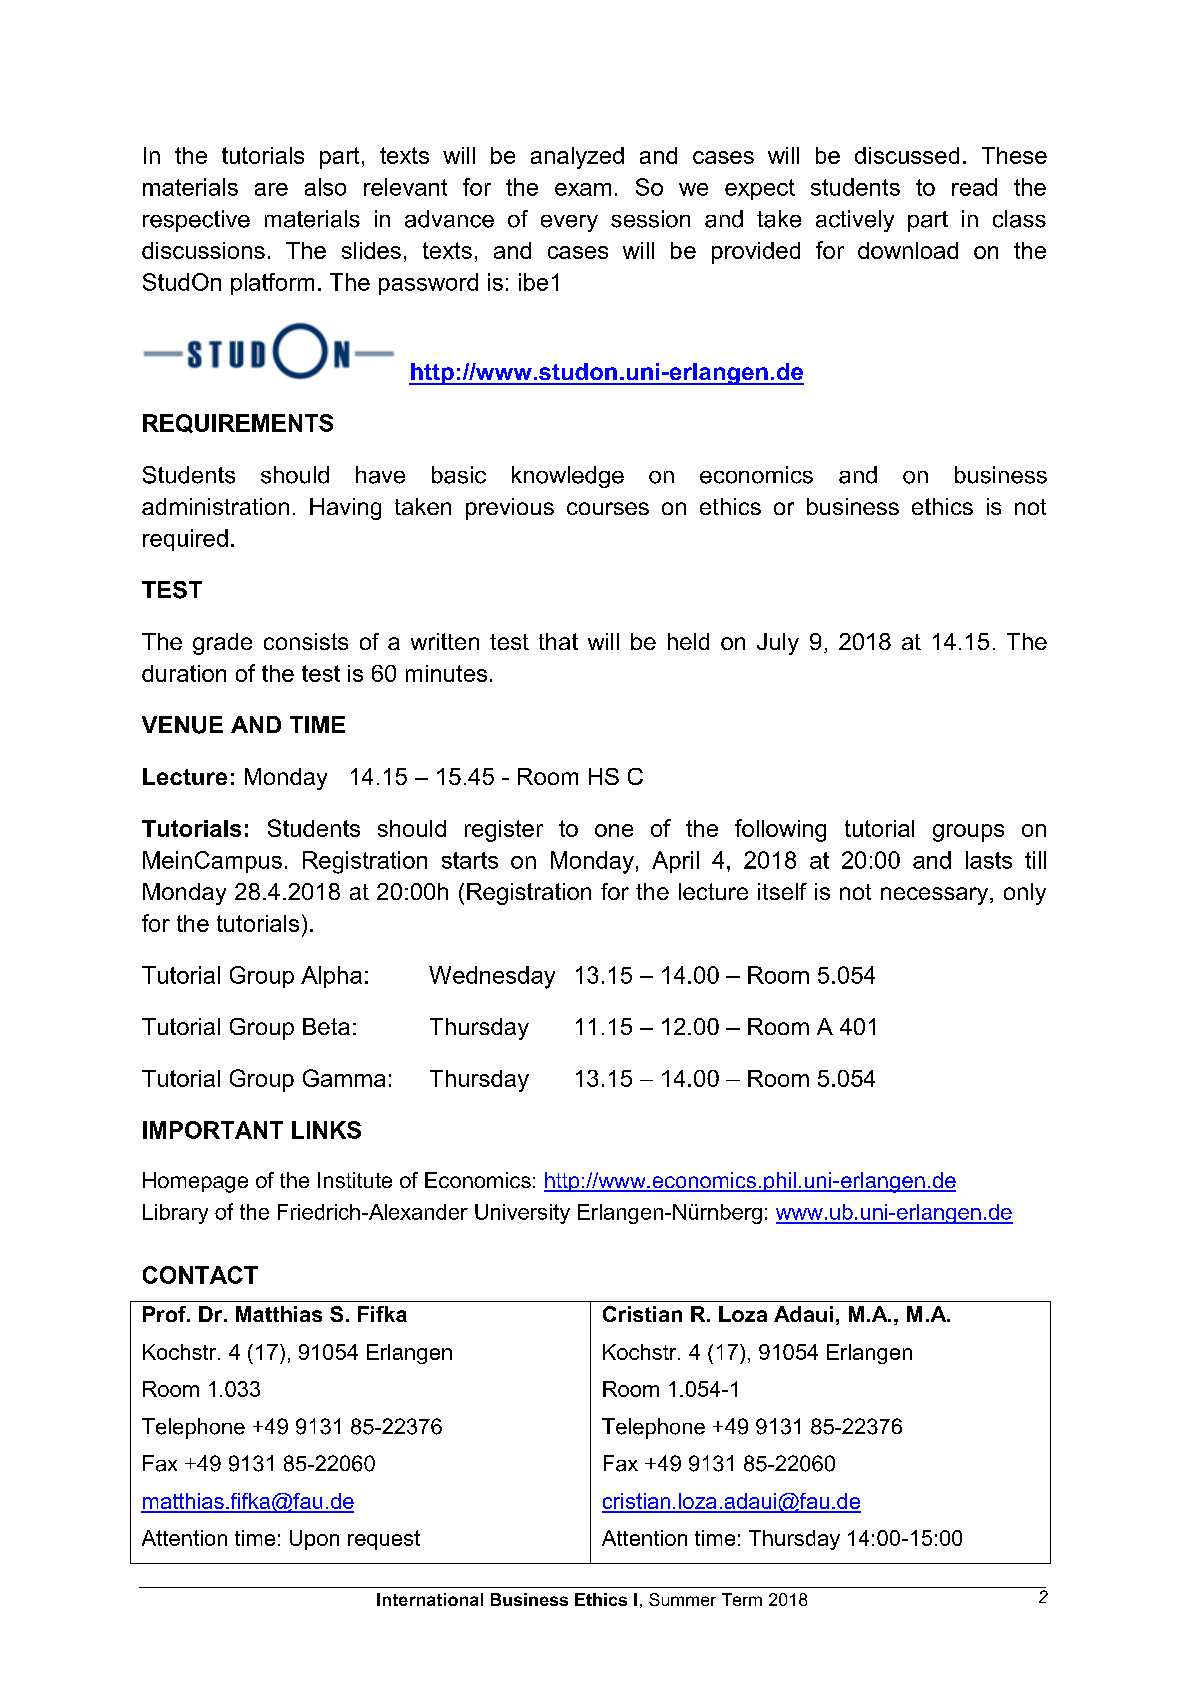  Describe the element at coordinates (936, 896) in the image. I see `necessary` at that location.
